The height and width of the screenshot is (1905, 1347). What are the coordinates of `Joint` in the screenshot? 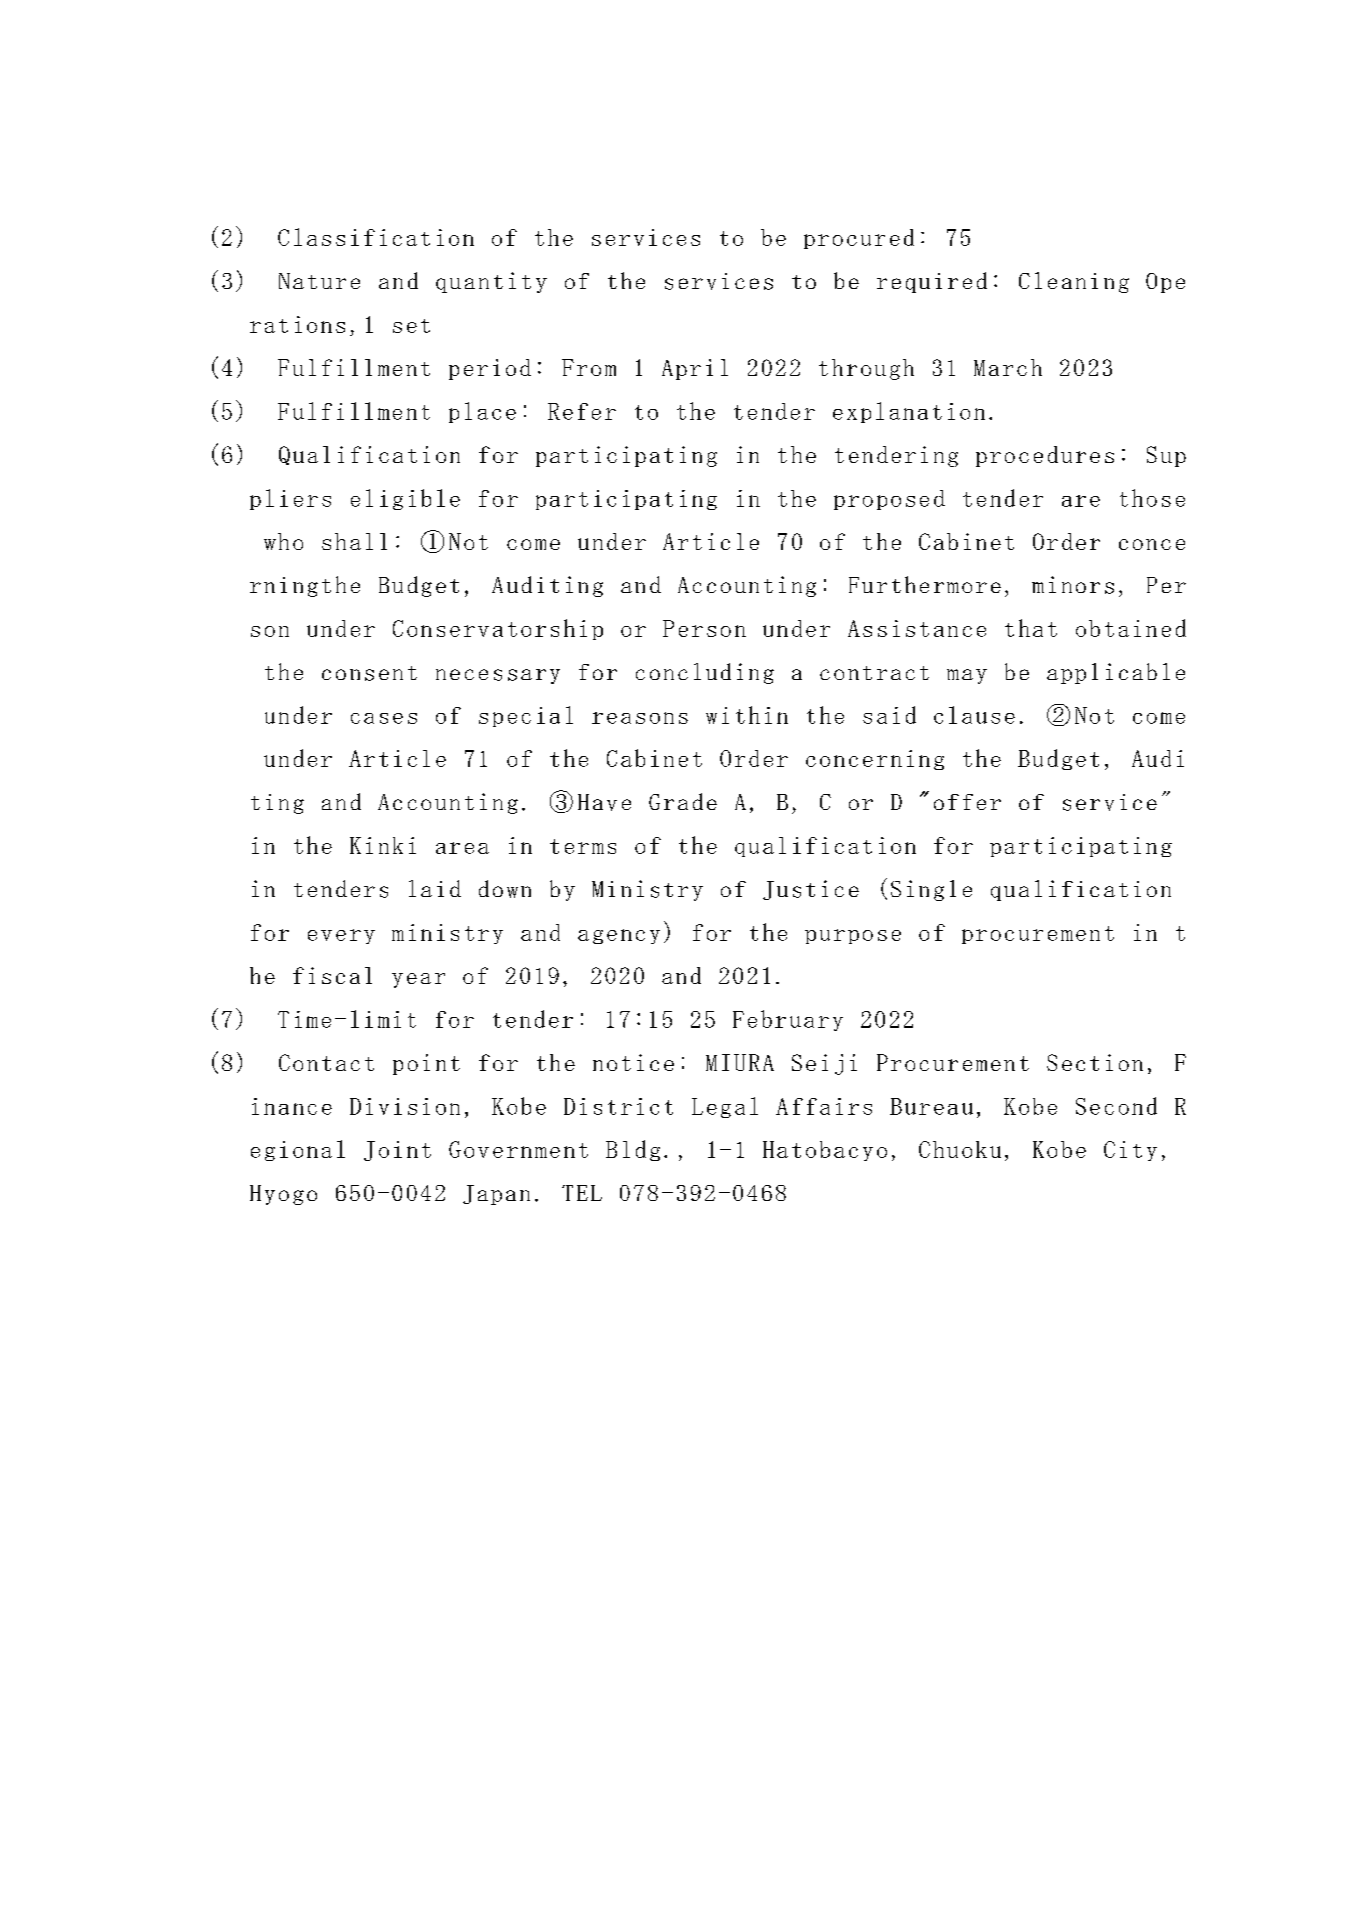 It's located at (397, 1151).
